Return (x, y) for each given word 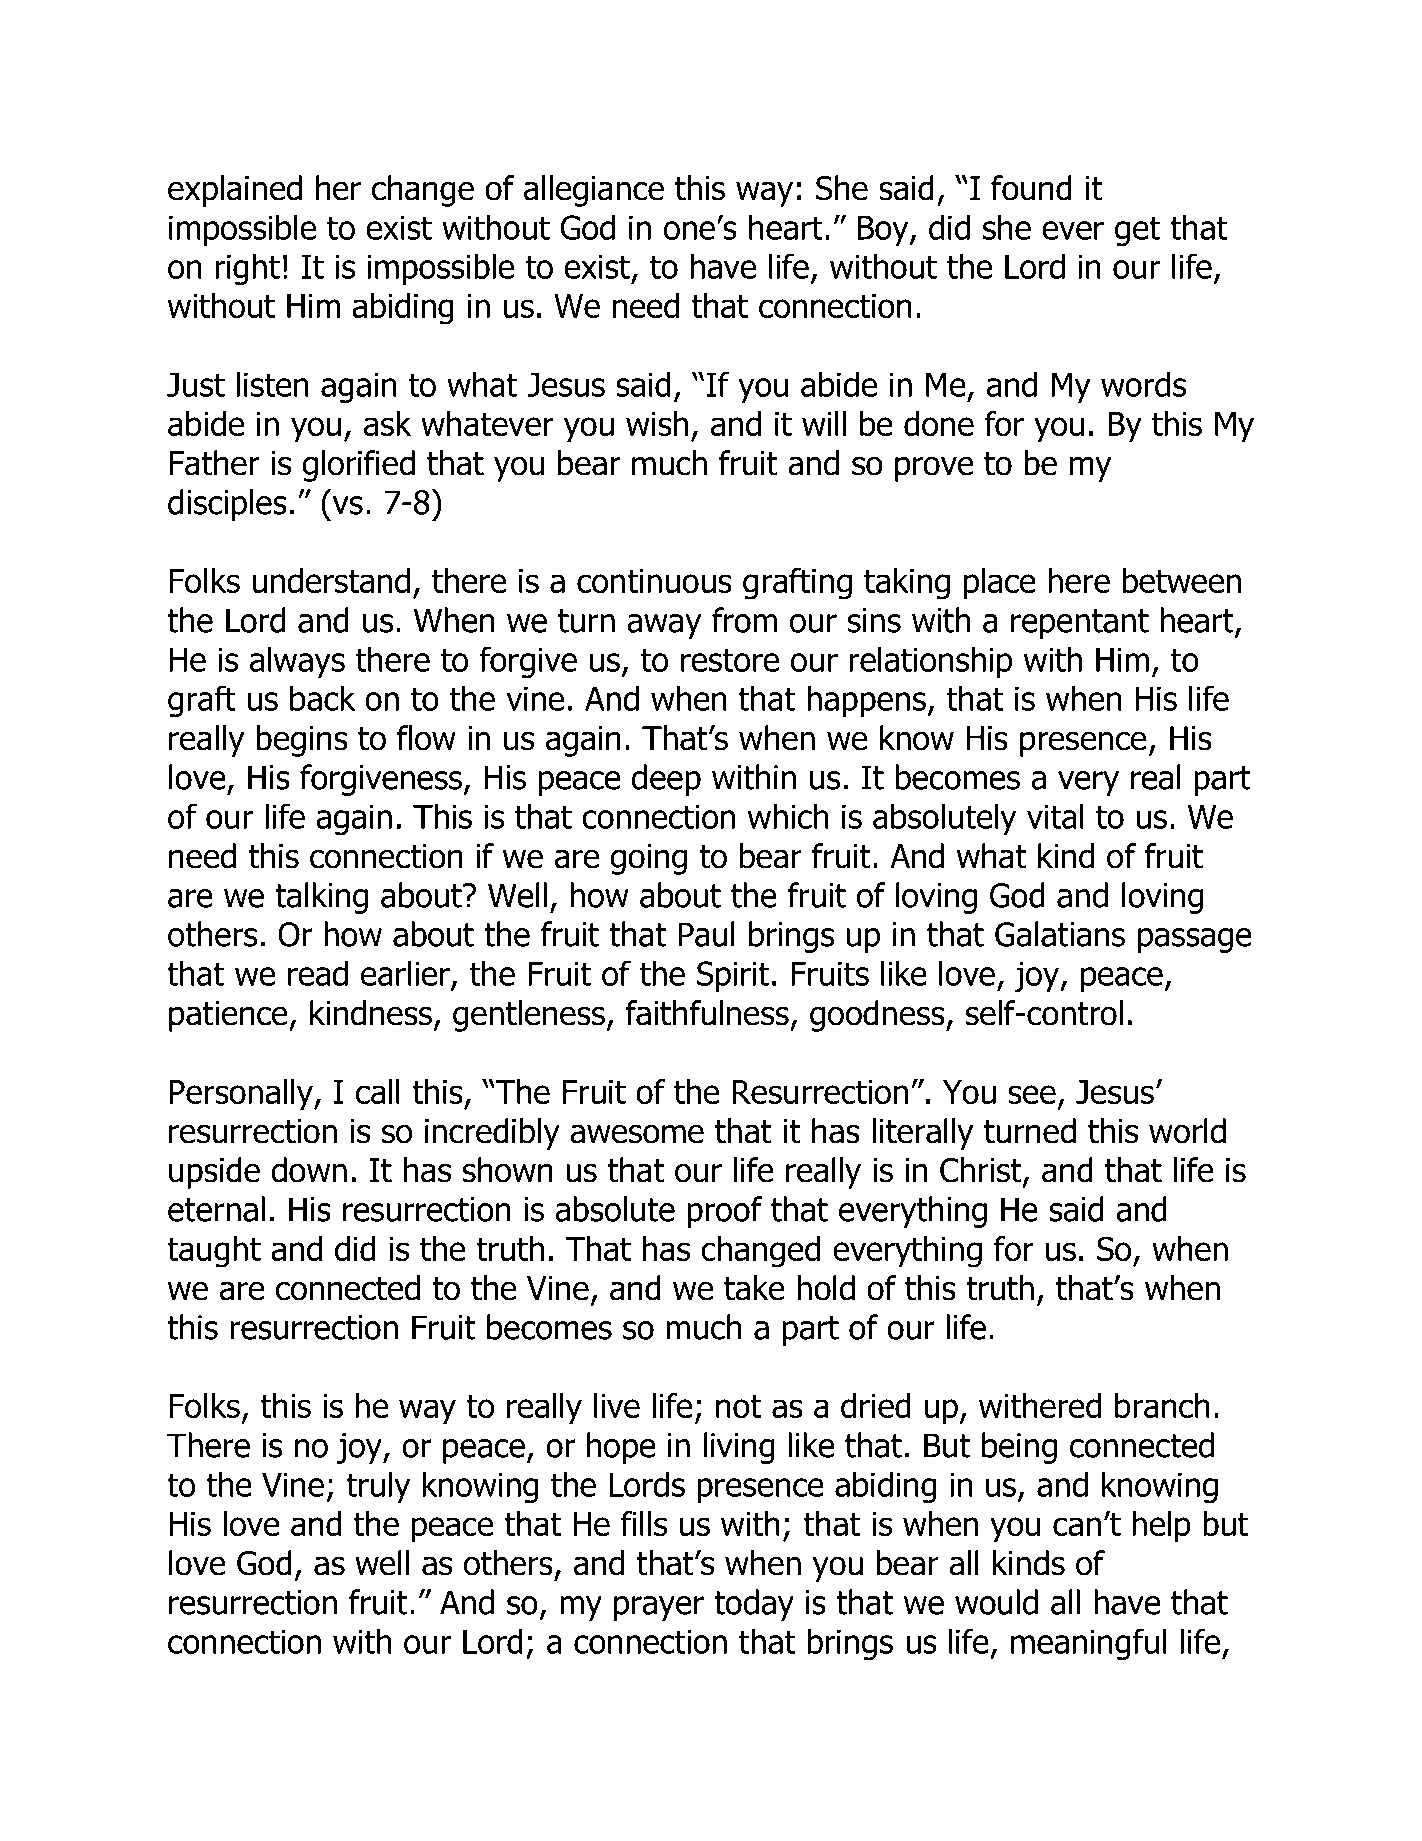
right (247, 269)
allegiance (594, 191)
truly (378, 1487)
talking (321, 898)
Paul (706, 934)
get (1137, 231)
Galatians (1060, 934)
